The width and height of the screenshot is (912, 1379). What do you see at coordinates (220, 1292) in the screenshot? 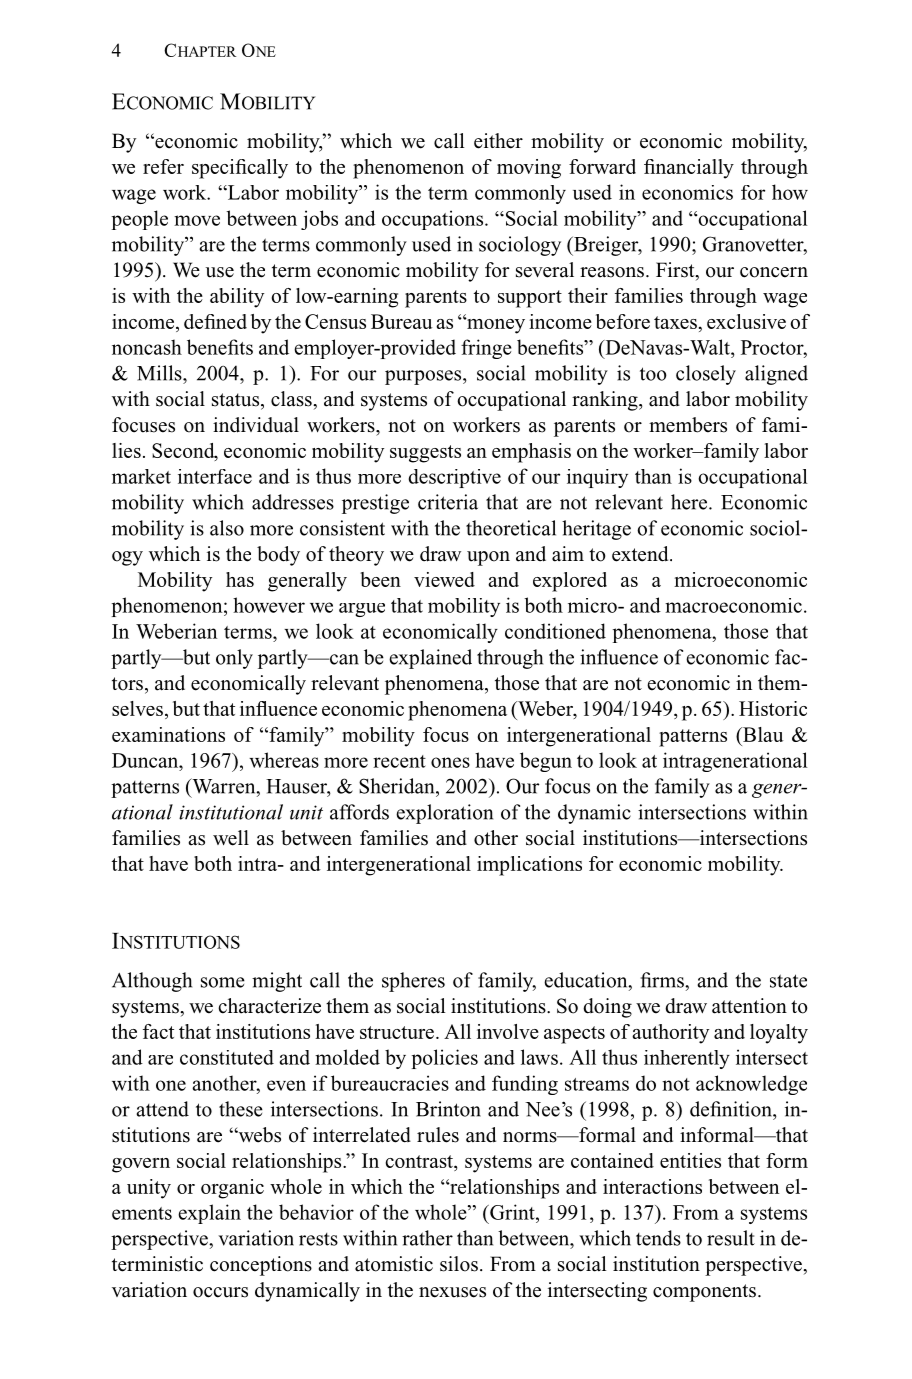
I see `occurs` at bounding box center [220, 1292].
